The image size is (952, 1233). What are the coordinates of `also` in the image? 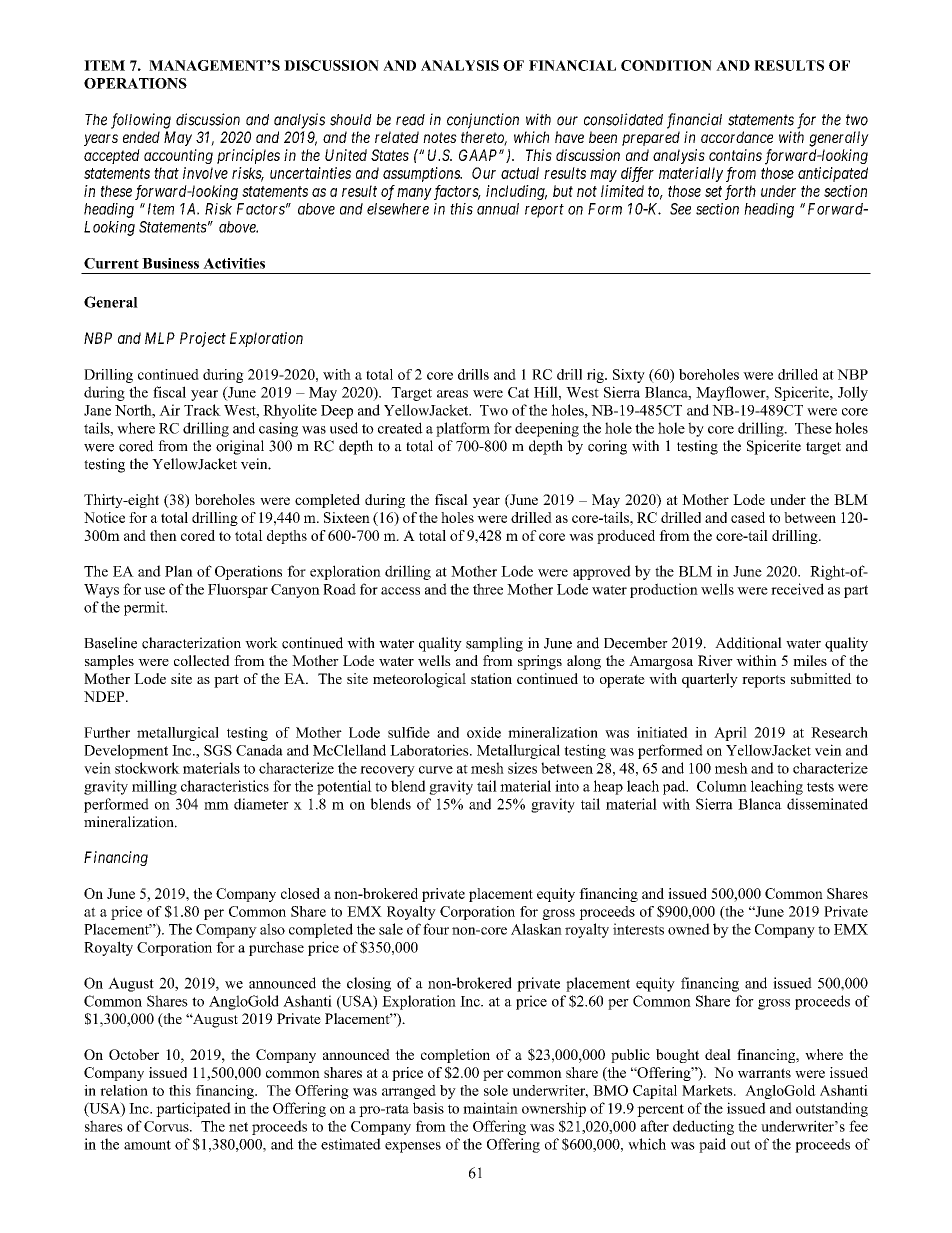 It's located at (272, 929).
